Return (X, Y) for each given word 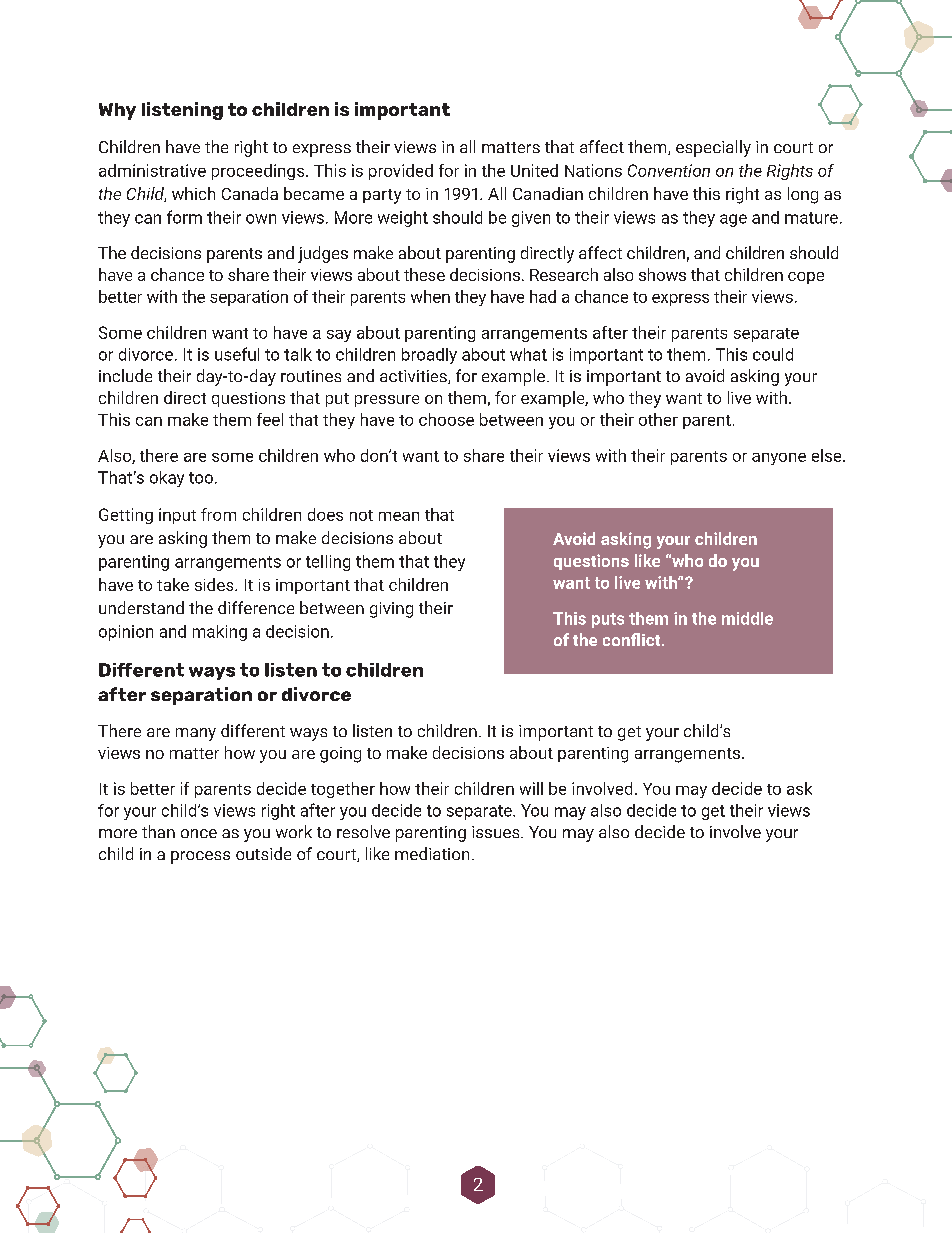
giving (391, 610)
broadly (429, 356)
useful (237, 354)
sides (215, 584)
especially (713, 148)
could (773, 354)
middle (747, 618)
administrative (152, 170)
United (534, 170)
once (199, 833)
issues (497, 832)
